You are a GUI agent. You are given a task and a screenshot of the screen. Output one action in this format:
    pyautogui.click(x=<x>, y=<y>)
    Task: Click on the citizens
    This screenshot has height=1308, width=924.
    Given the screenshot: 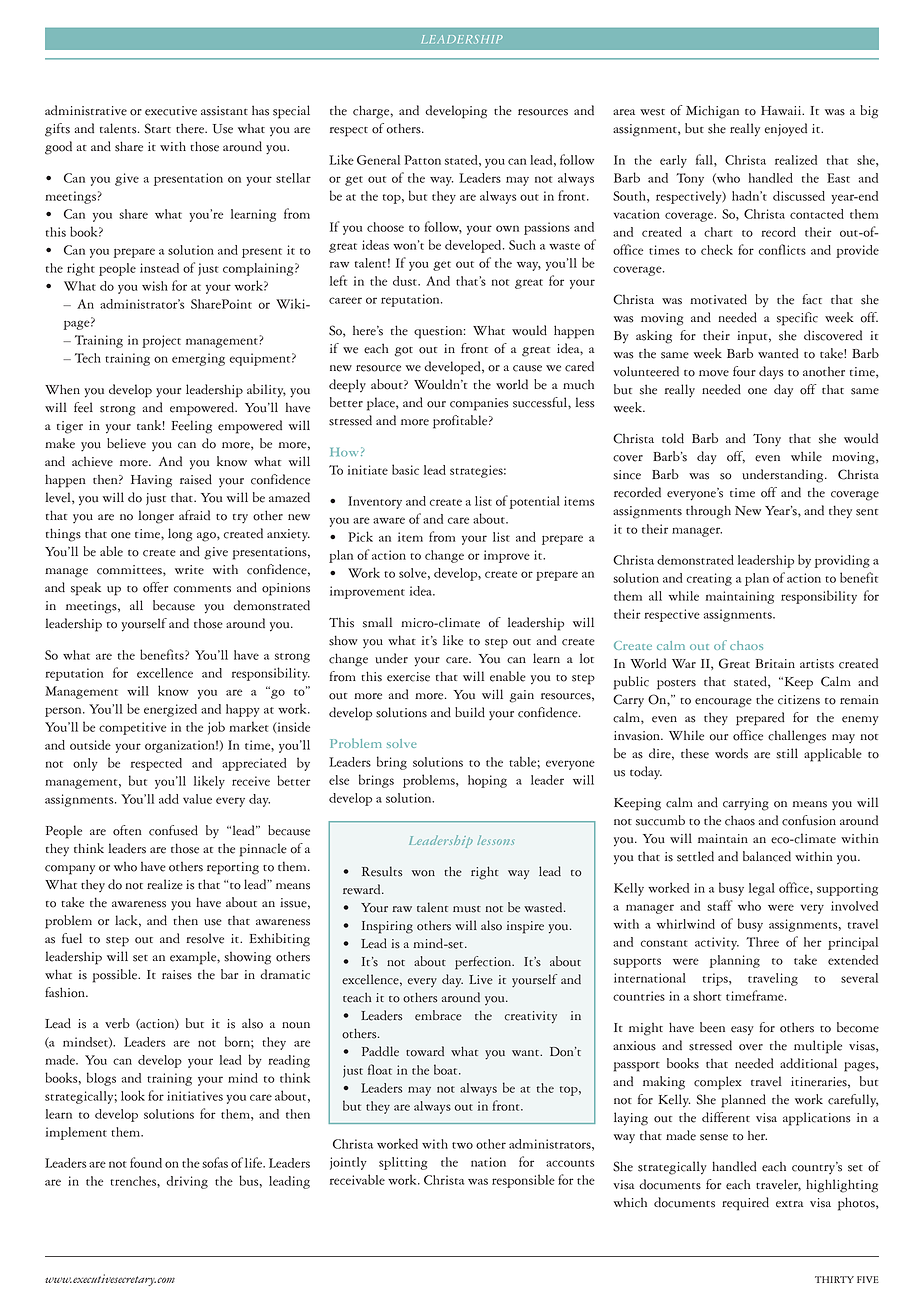 What is the action you would take?
    pyautogui.click(x=799, y=700)
